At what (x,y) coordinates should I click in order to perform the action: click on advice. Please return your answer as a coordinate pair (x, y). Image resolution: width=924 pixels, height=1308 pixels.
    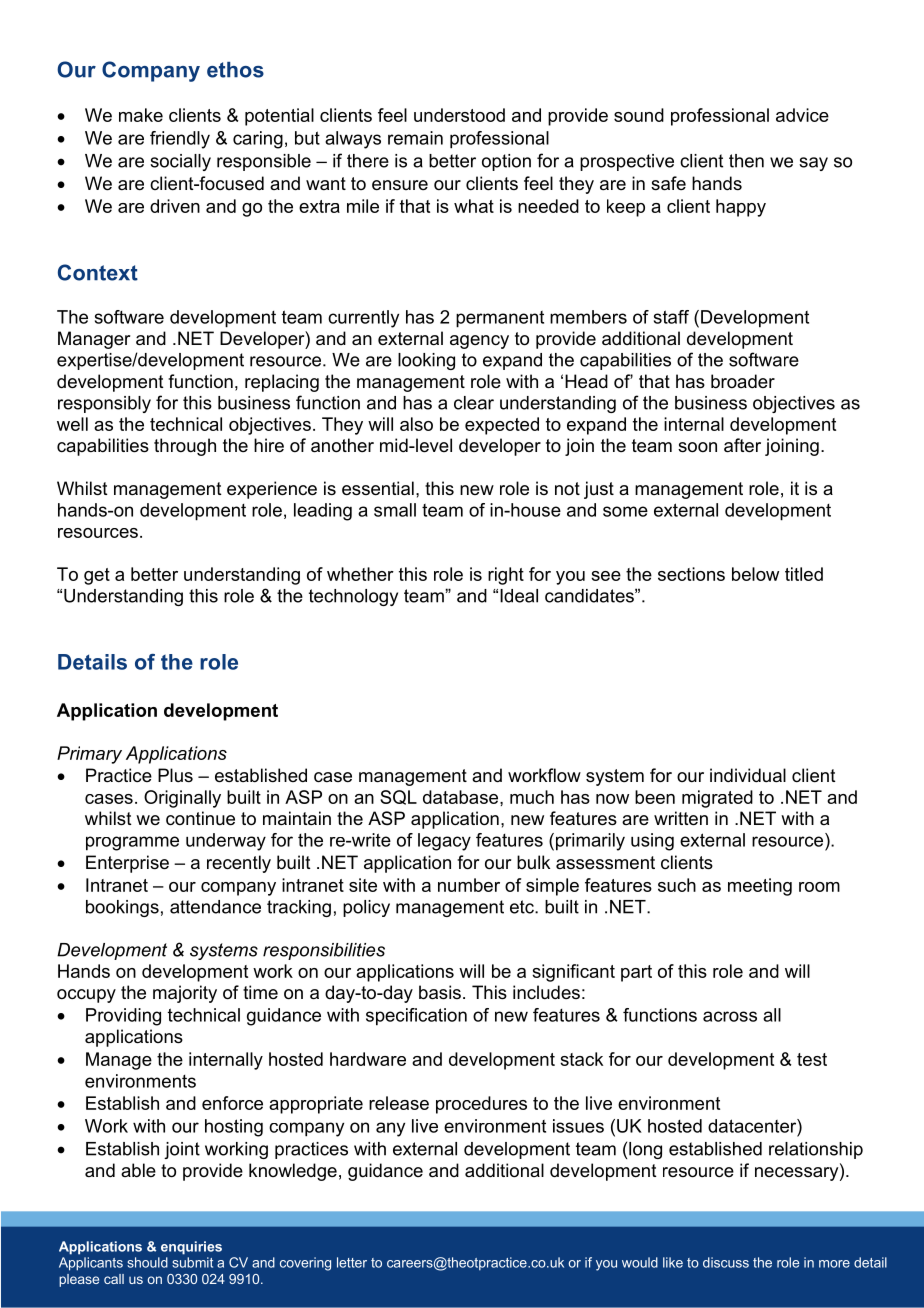
    Looking at the image, I should click on (802, 115).
